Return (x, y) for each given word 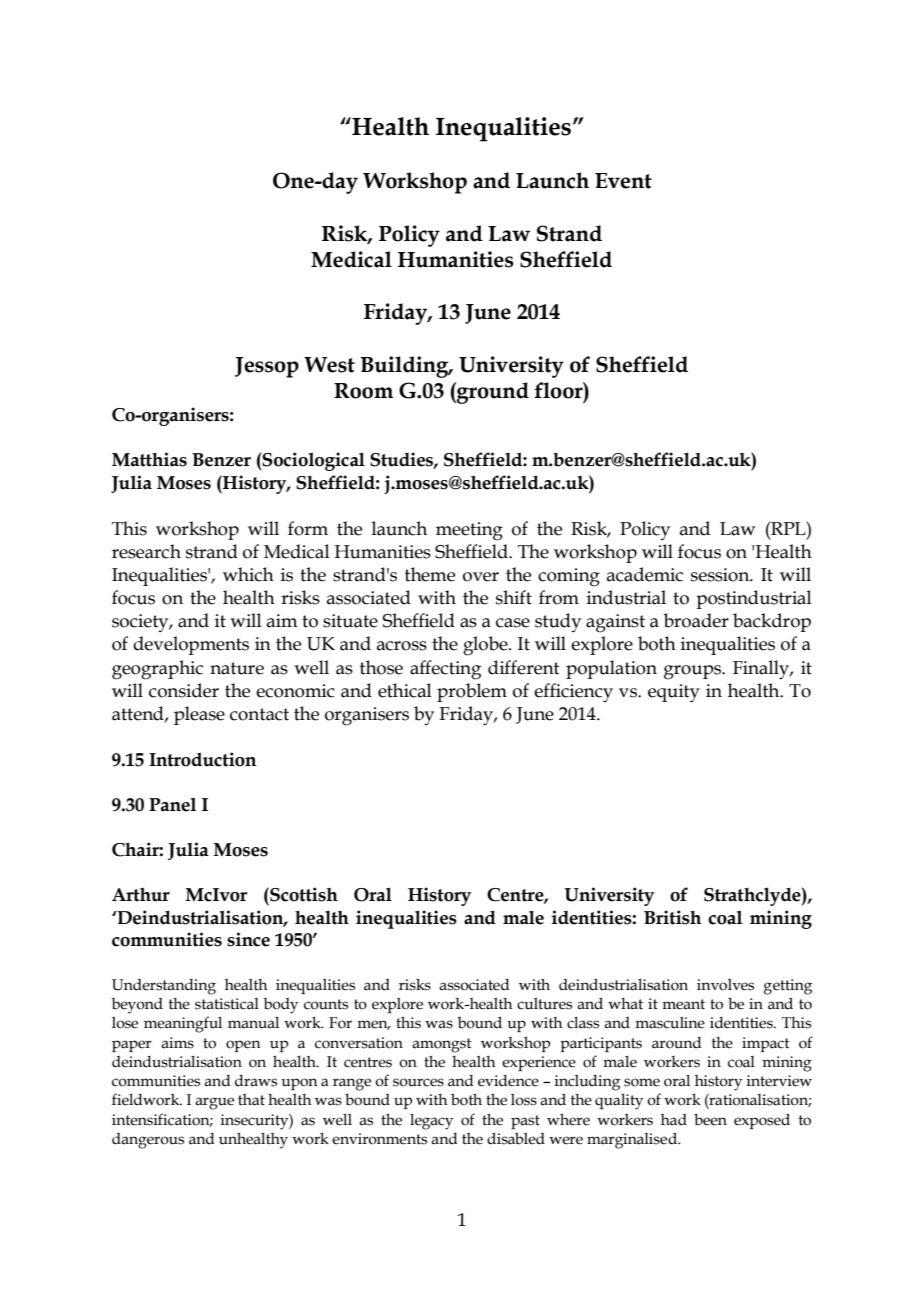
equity (674, 693)
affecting (445, 670)
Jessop (267, 367)
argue (214, 1103)
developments (191, 645)
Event (623, 181)
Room (363, 391)
